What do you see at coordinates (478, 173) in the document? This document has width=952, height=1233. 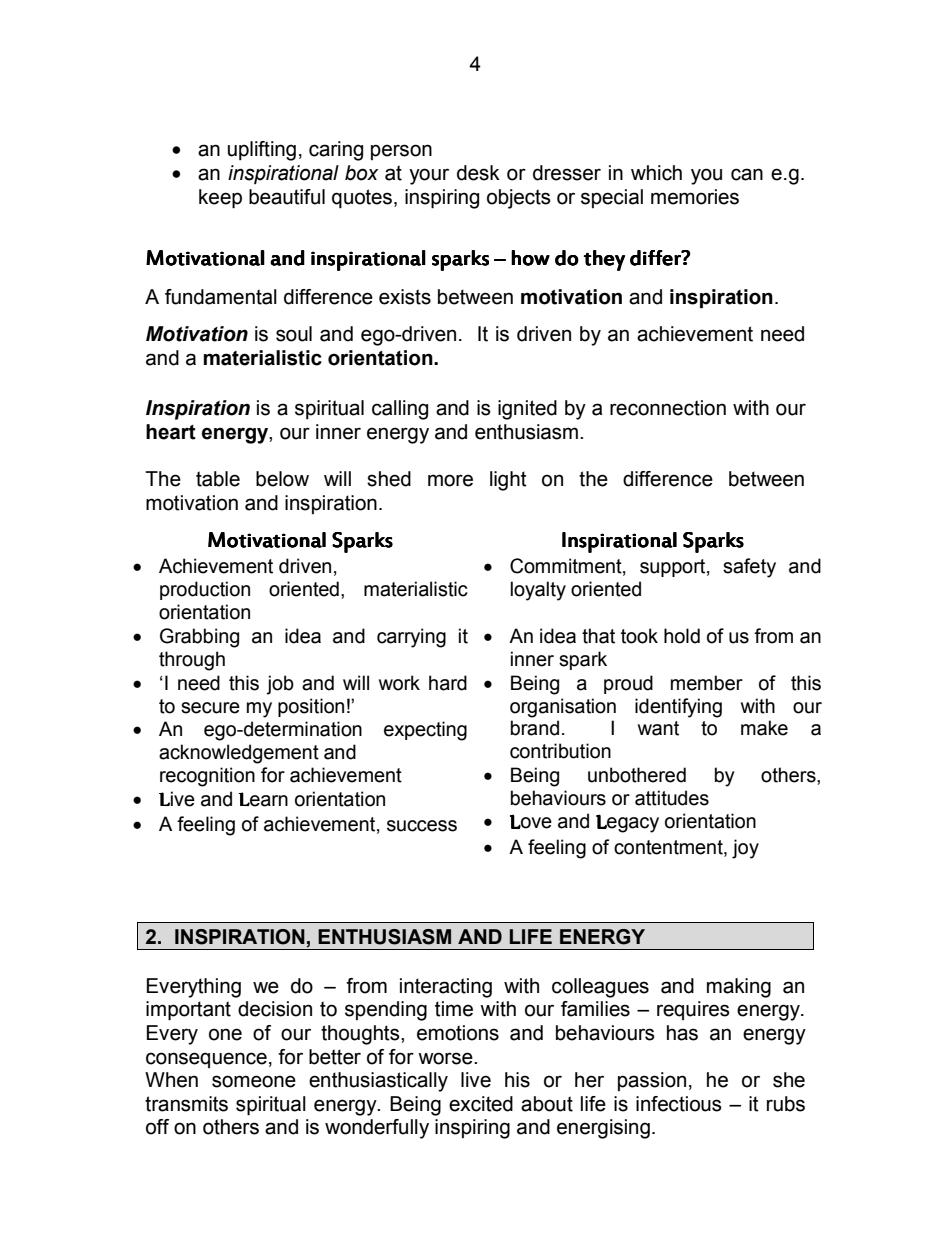 I see `desk` at bounding box center [478, 173].
